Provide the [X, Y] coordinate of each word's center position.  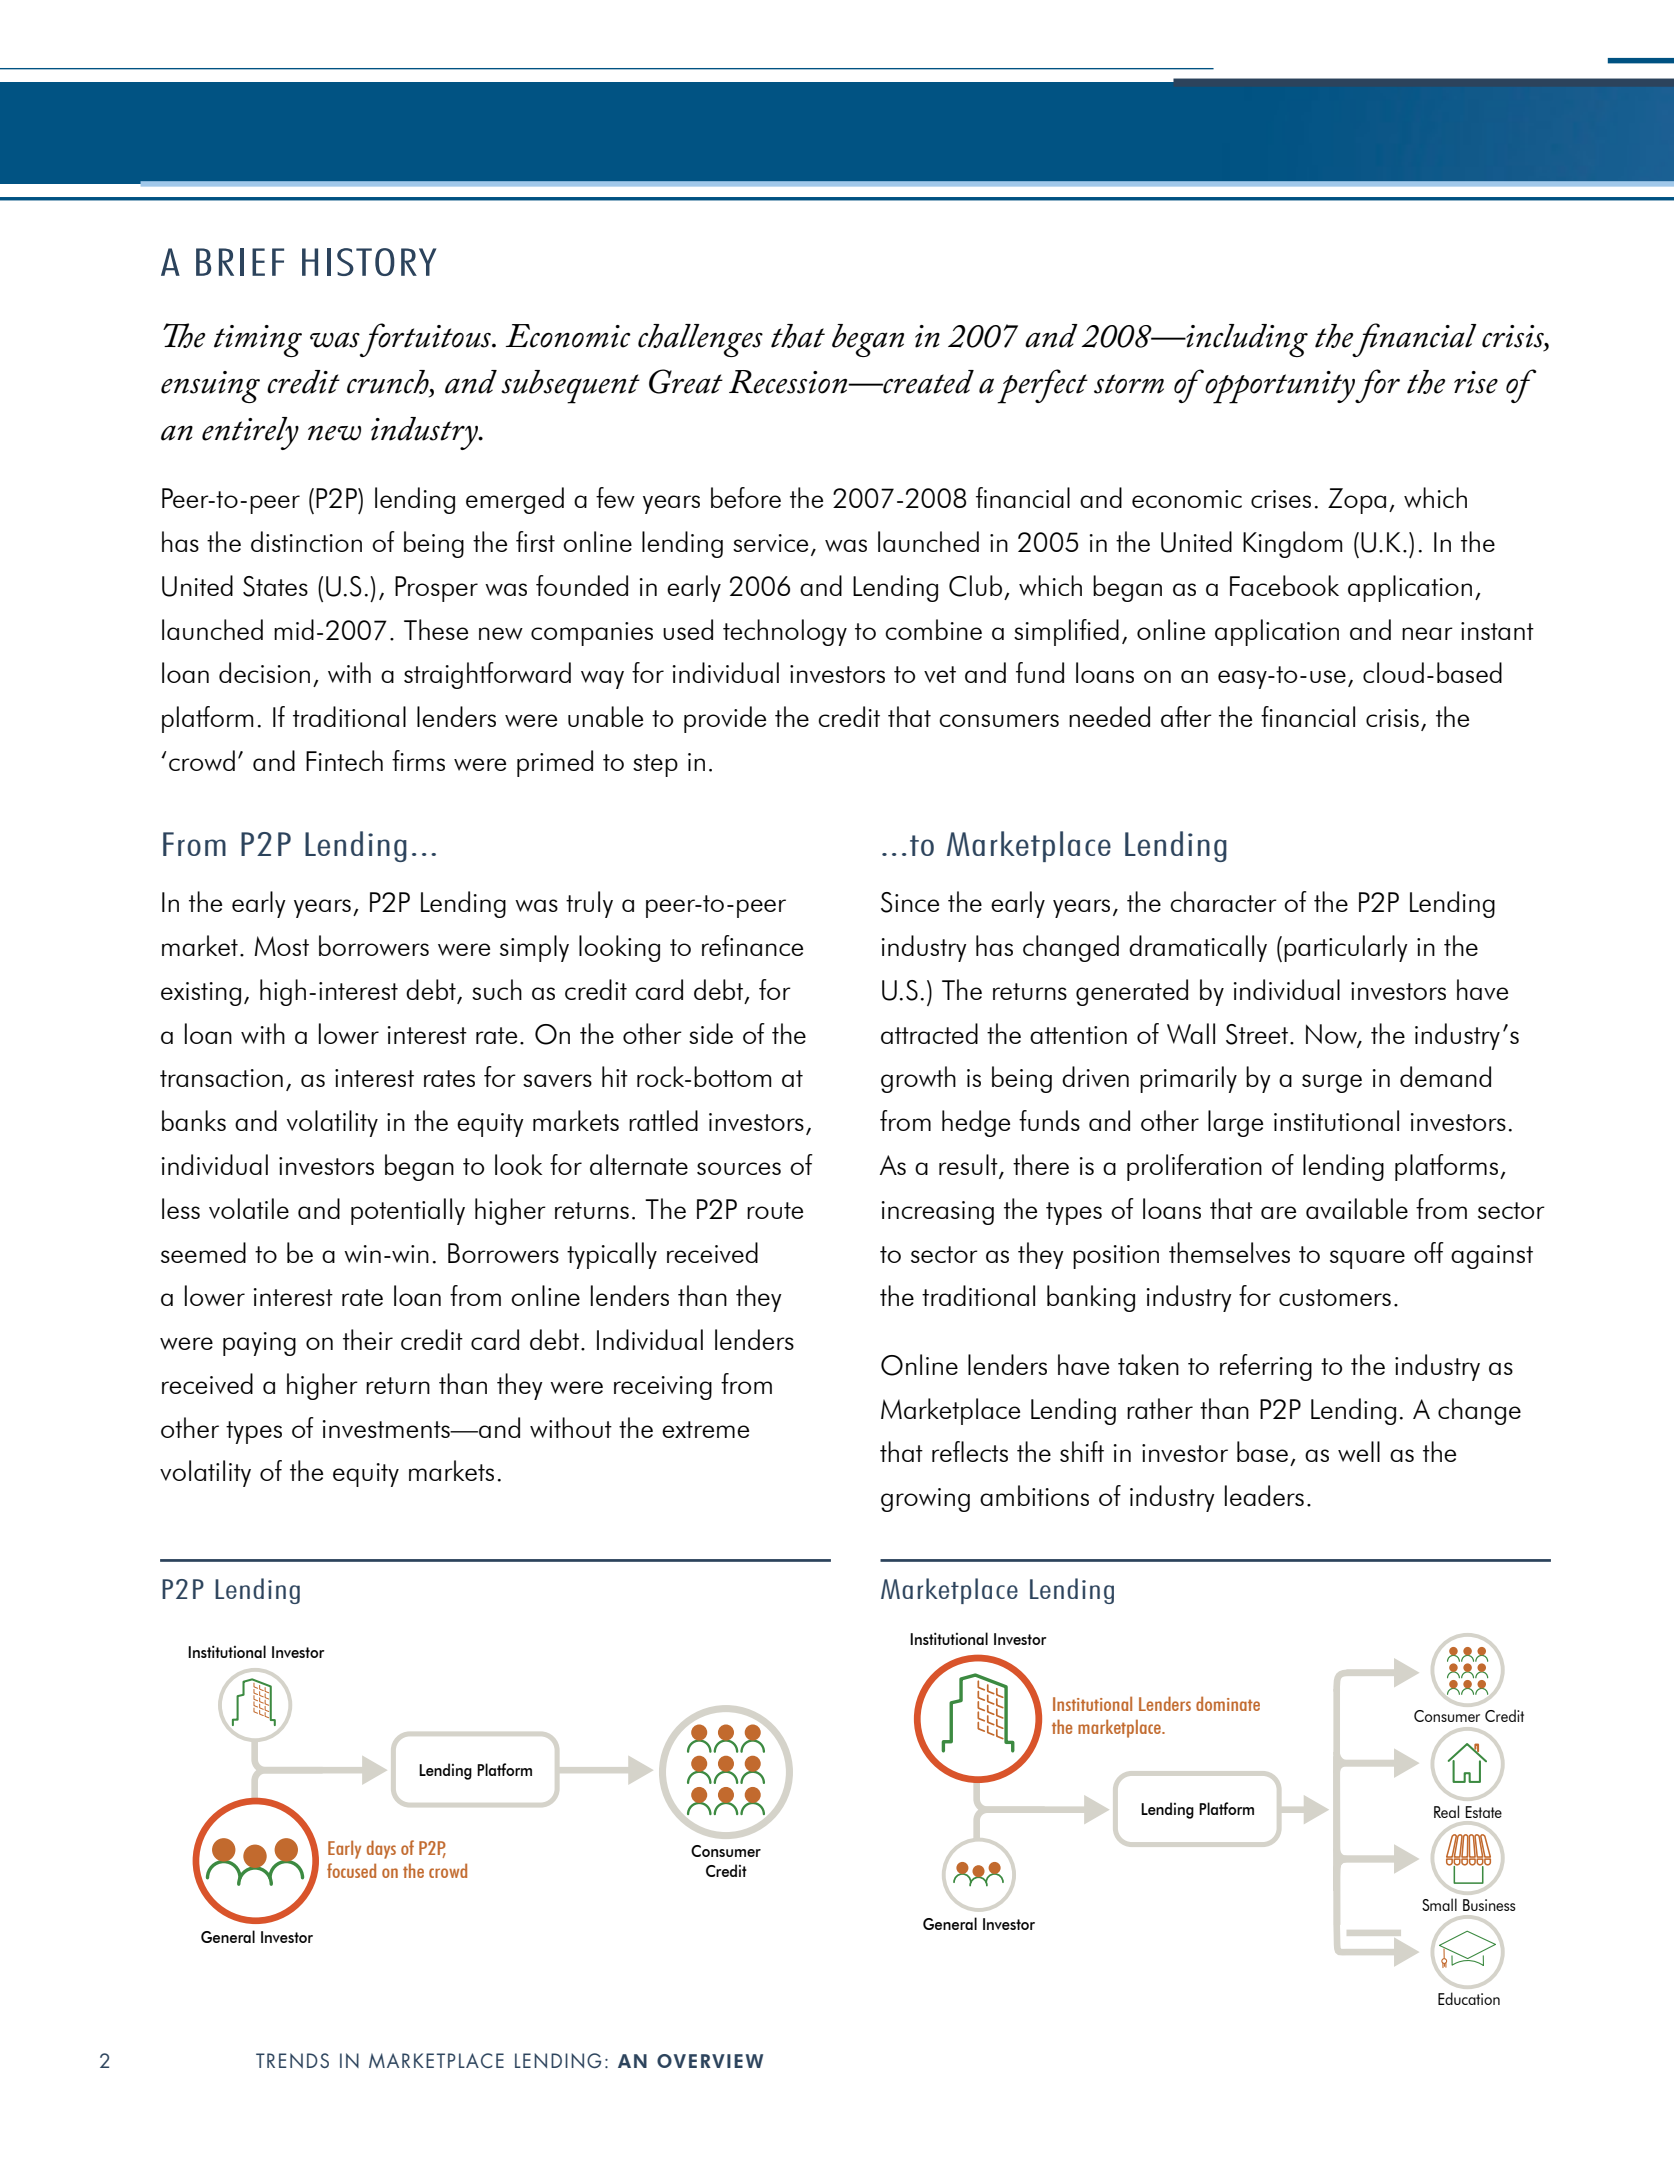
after [1186, 716]
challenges [700, 340]
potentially [408, 1211]
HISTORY [369, 262]
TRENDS [292, 2060]
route [775, 1210]
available [1357, 1208]
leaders [1264, 1495]
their [368, 1339]
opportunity [1280, 387]
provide [725, 719]
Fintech [344, 760]
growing [925, 1500]
